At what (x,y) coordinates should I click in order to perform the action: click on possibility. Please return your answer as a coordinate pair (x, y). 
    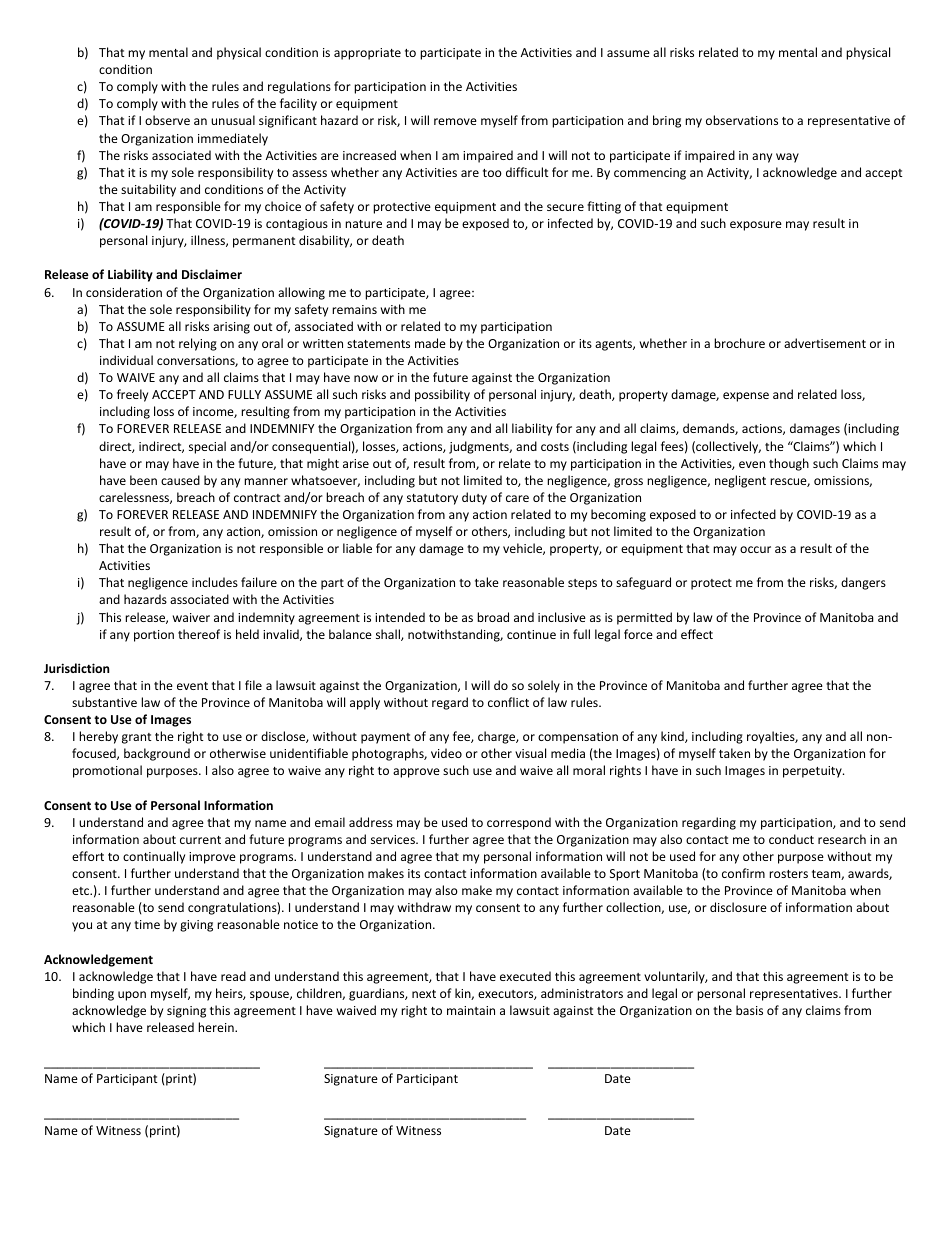
    Looking at the image, I should click on (442, 395).
